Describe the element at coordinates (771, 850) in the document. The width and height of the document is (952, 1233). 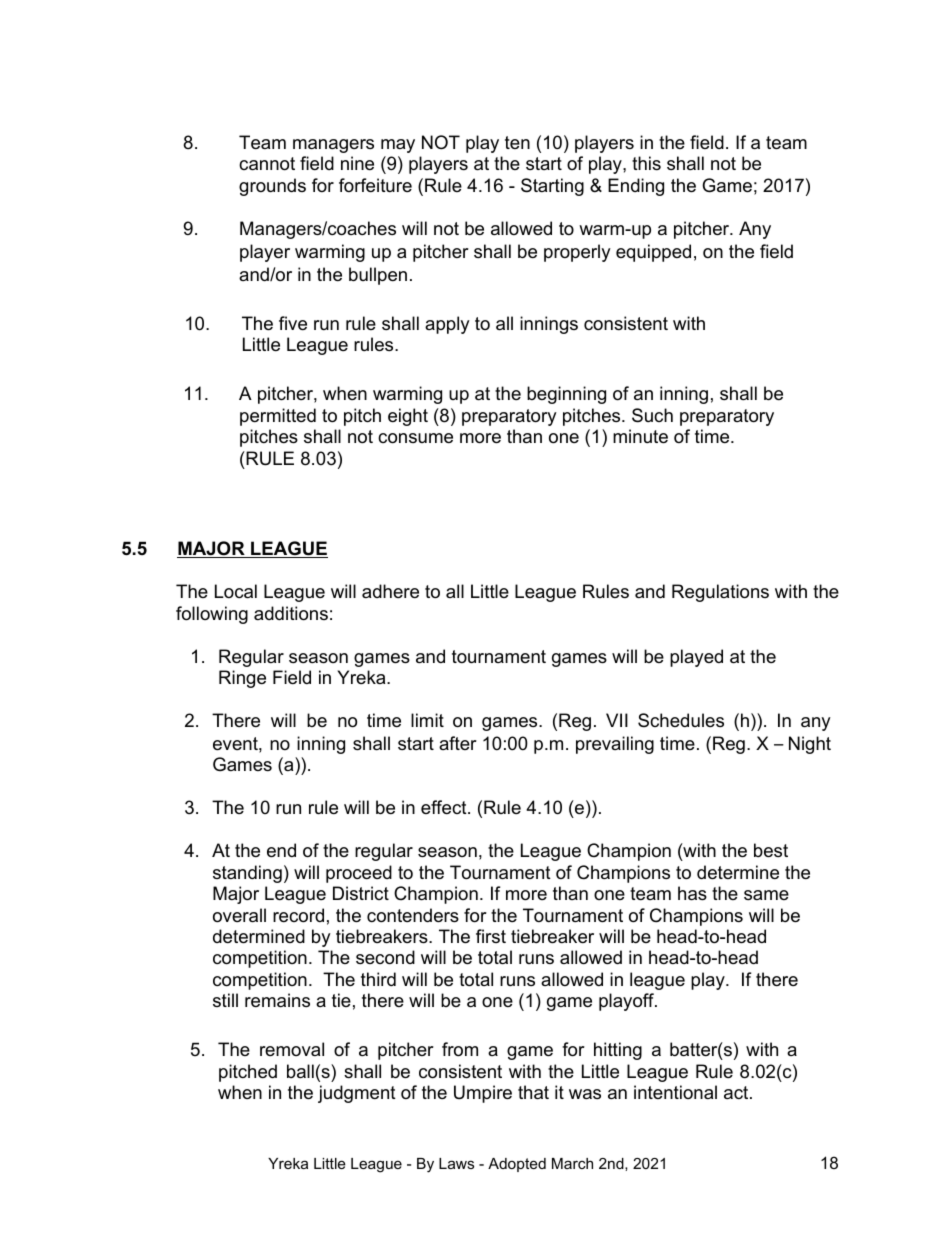
I see `best` at that location.
